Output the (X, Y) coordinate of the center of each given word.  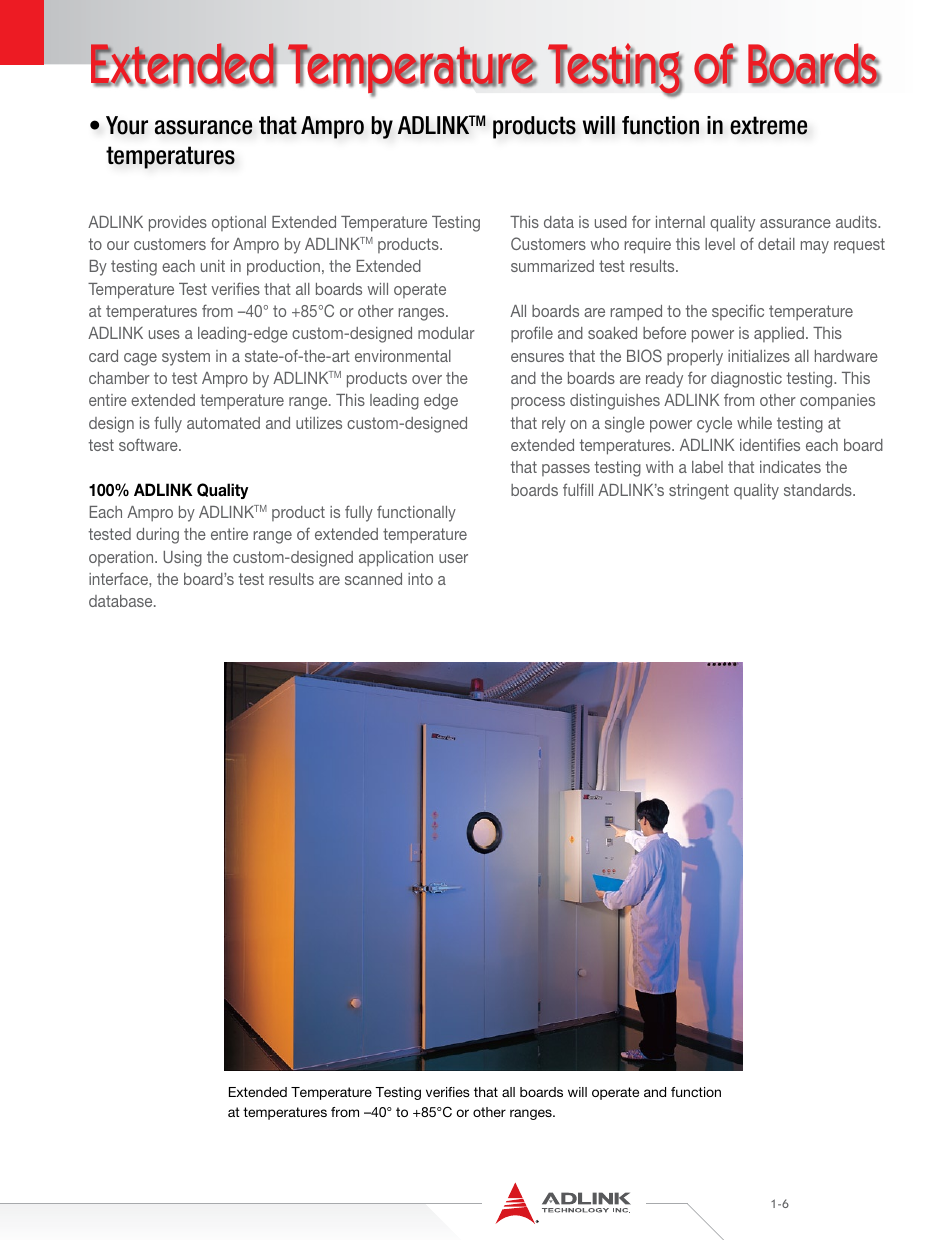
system (186, 358)
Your (127, 125)
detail (776, 244)
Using (182, 559)
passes (566, 470)
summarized (552, 266)
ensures (537, 357)
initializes (759, 356)
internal (680, 222)
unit (213, 266)
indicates (790, 467)
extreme (769, 125)
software (149, 444)
